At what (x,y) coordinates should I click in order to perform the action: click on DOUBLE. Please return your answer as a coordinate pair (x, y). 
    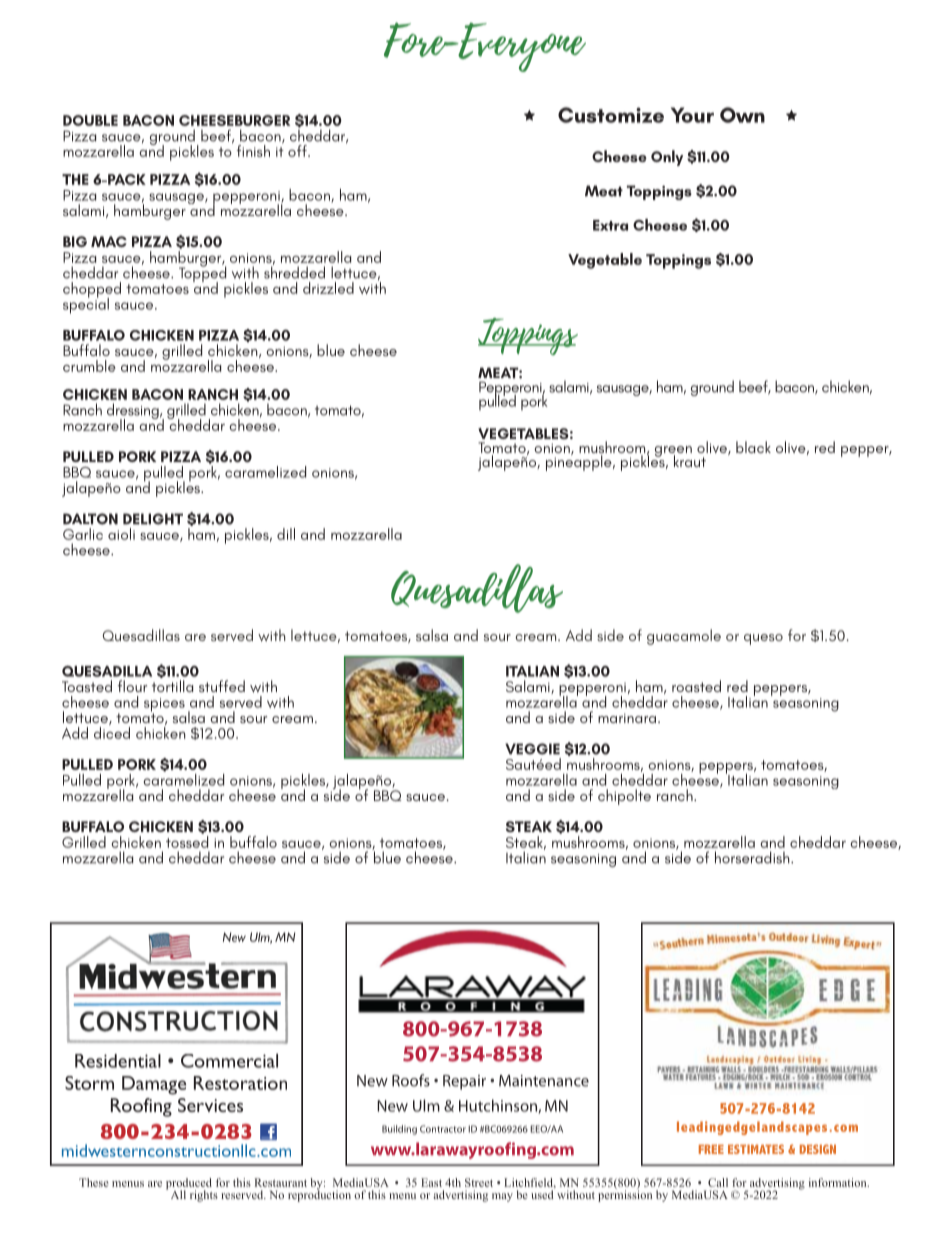
    Looking at the image, I should click on (90, 120).
